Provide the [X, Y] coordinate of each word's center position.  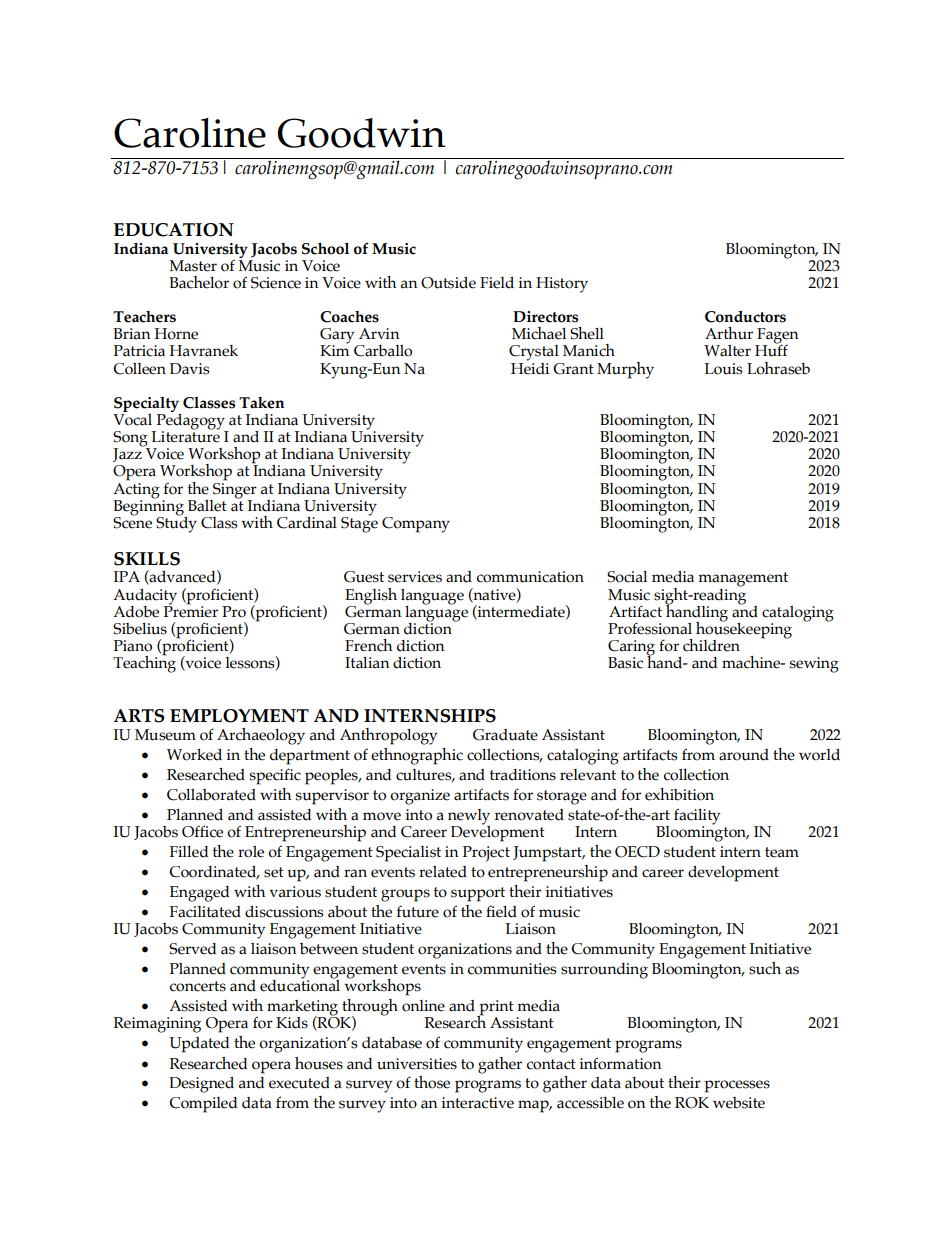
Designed [201, 1085]
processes [737, 1086]
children [711, 645]
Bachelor [199, 282]
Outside [448, 283]
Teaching [144, 663]
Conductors [745, 317]
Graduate [505, 735]
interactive [478, 1103]
